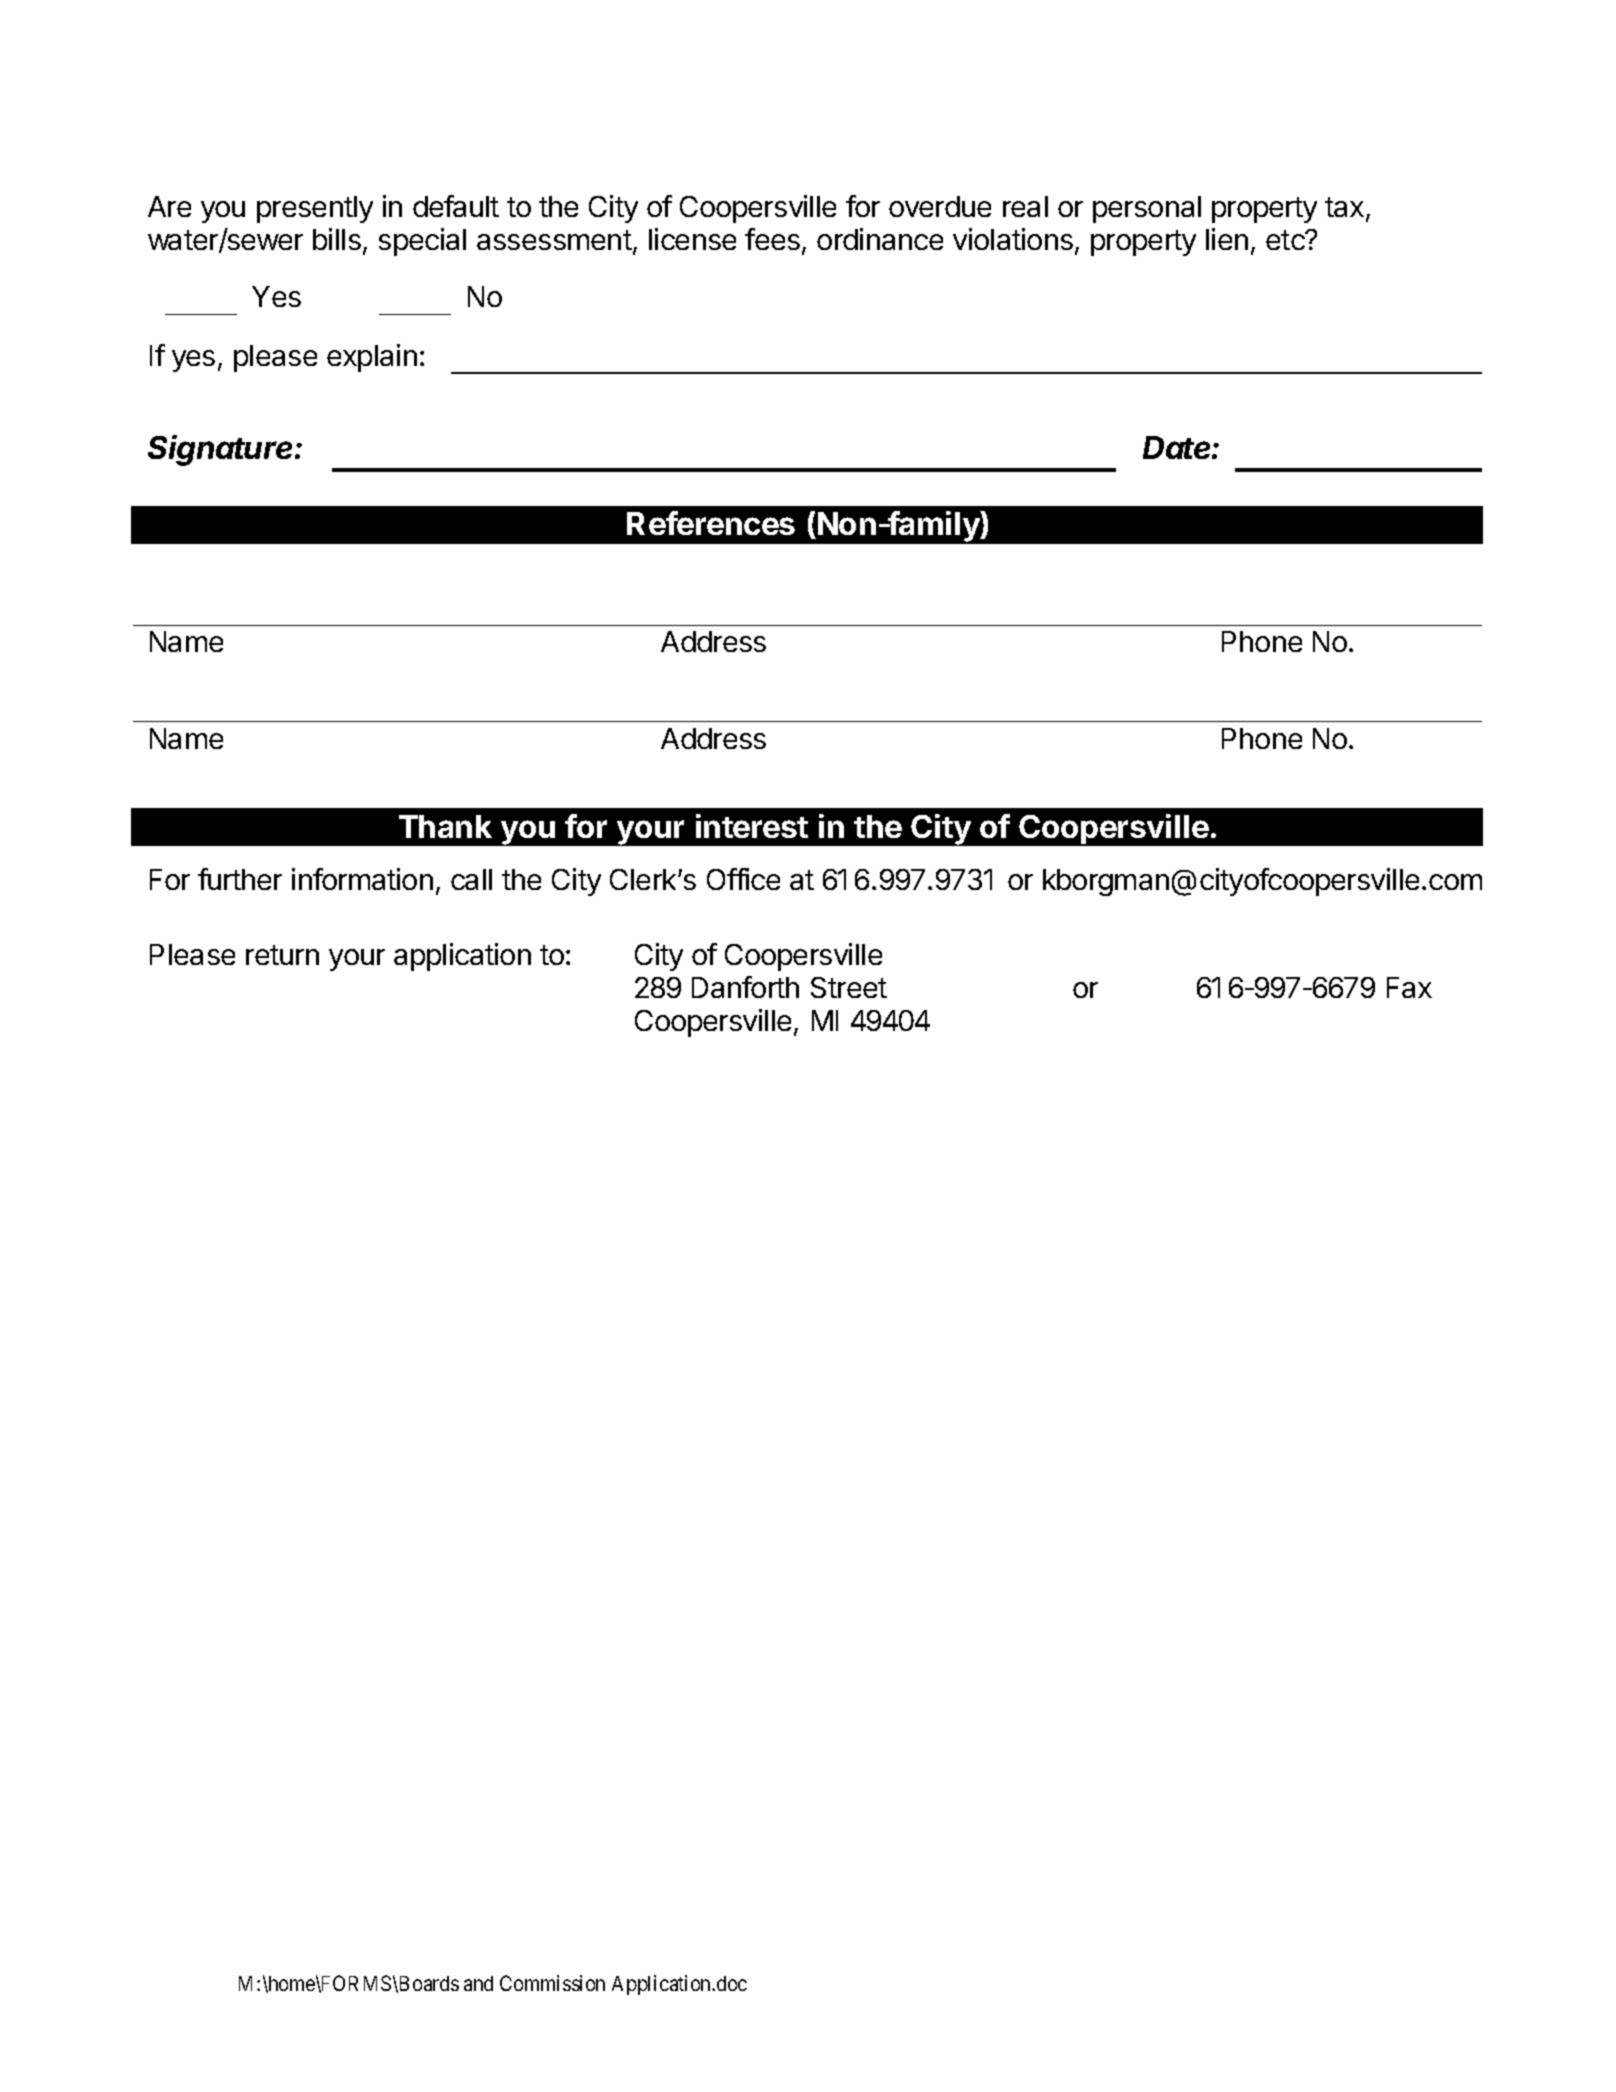 This screenshot has width=1616, height=2092. Describe the element at coordinates (1409, 987) in the screenshot. I see `Fax` at that location.
